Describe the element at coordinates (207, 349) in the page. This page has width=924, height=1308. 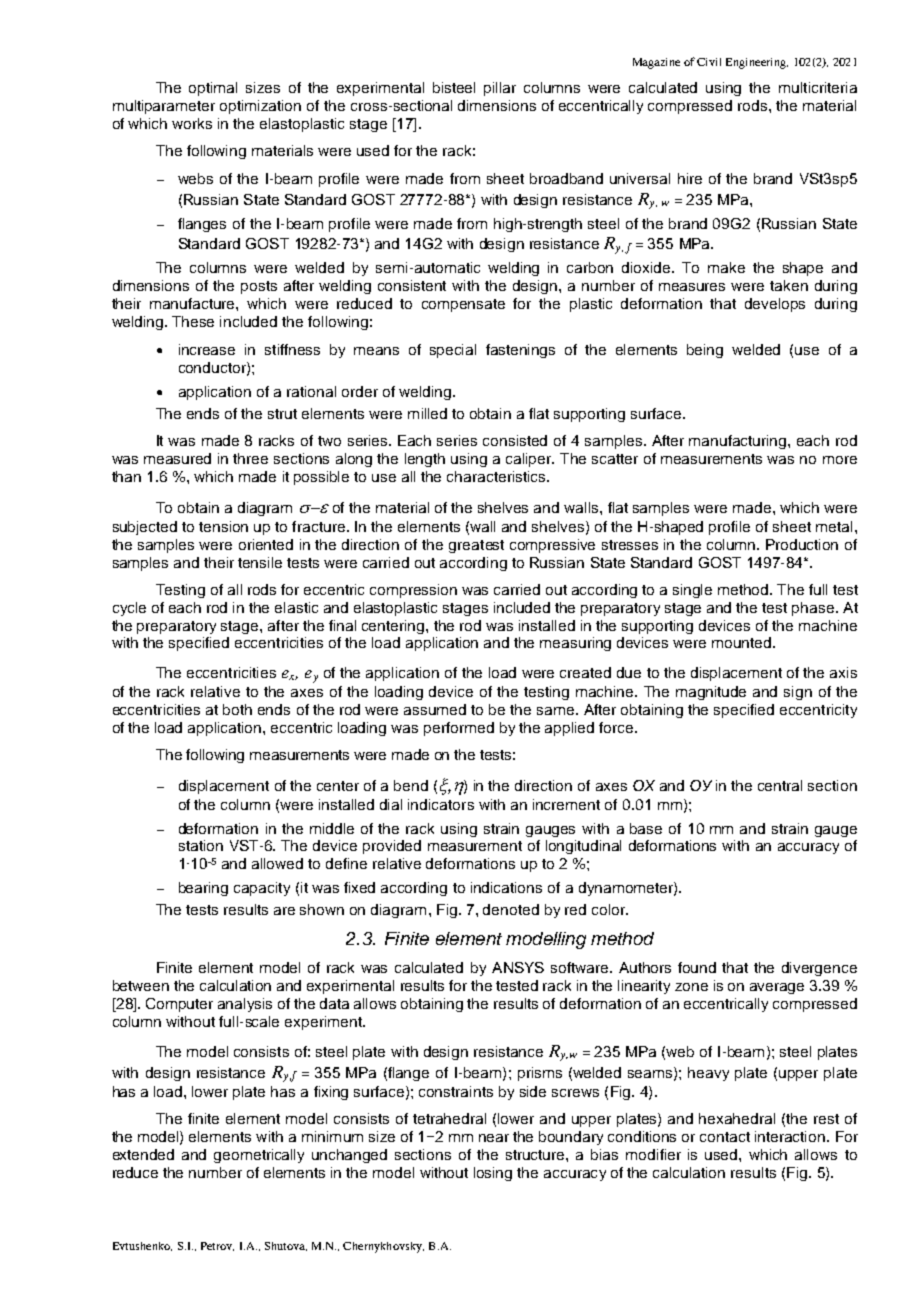
I see `increase` at that location.
